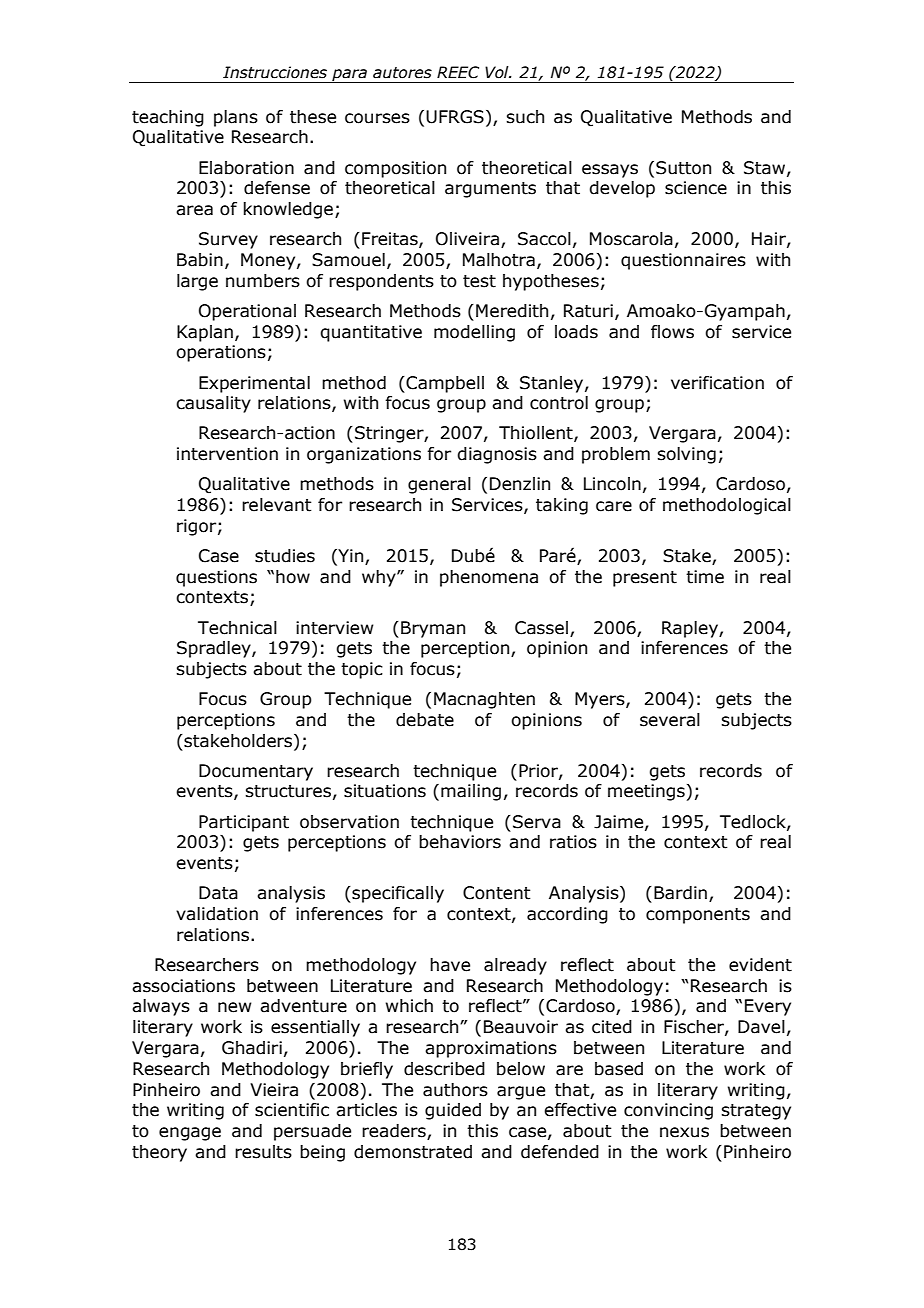  I want to click on components, so click(698, 916).
